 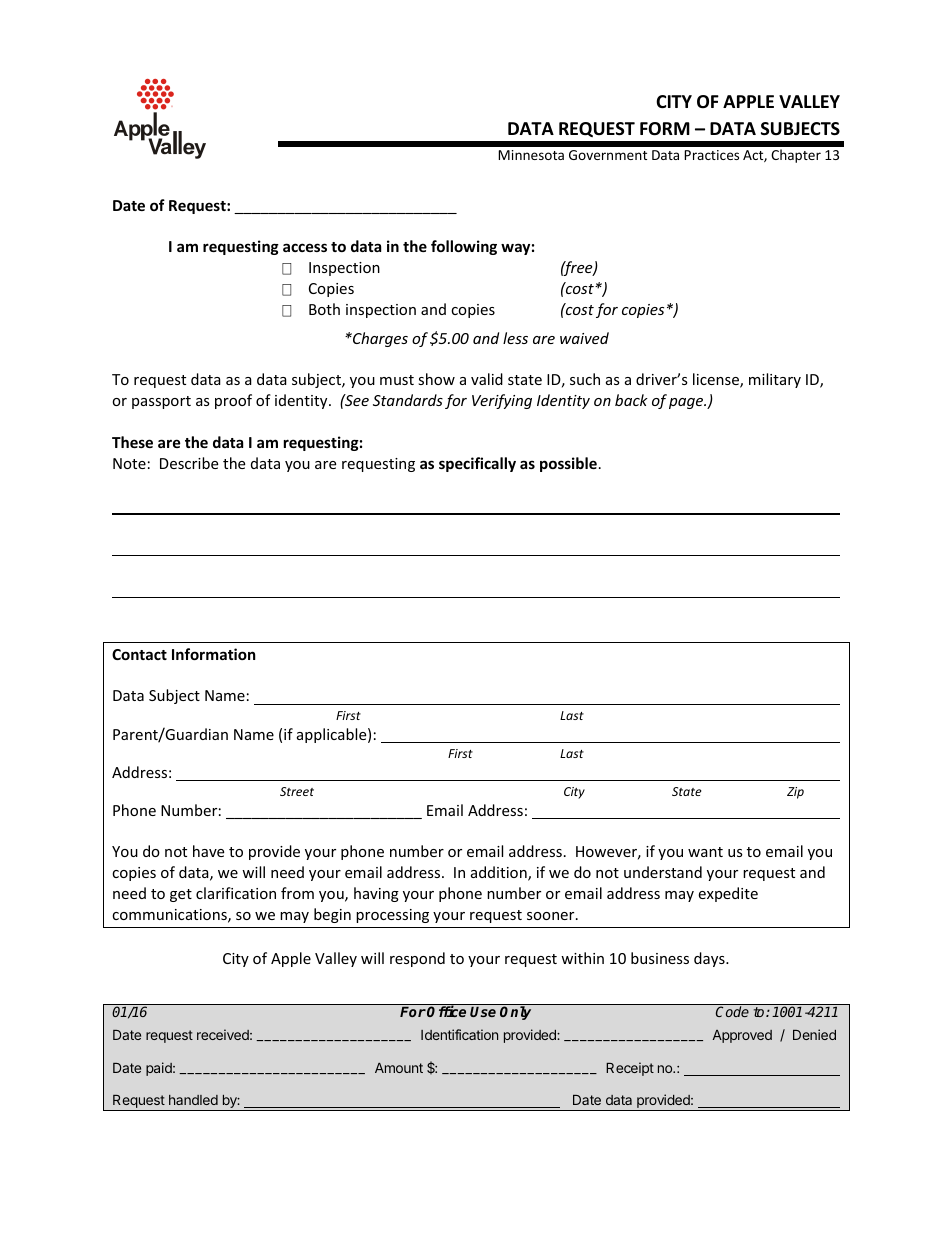 What do you see at coordinates (305, 247) in the screenshot?
I see `access` at bounding box center [305, 247].
